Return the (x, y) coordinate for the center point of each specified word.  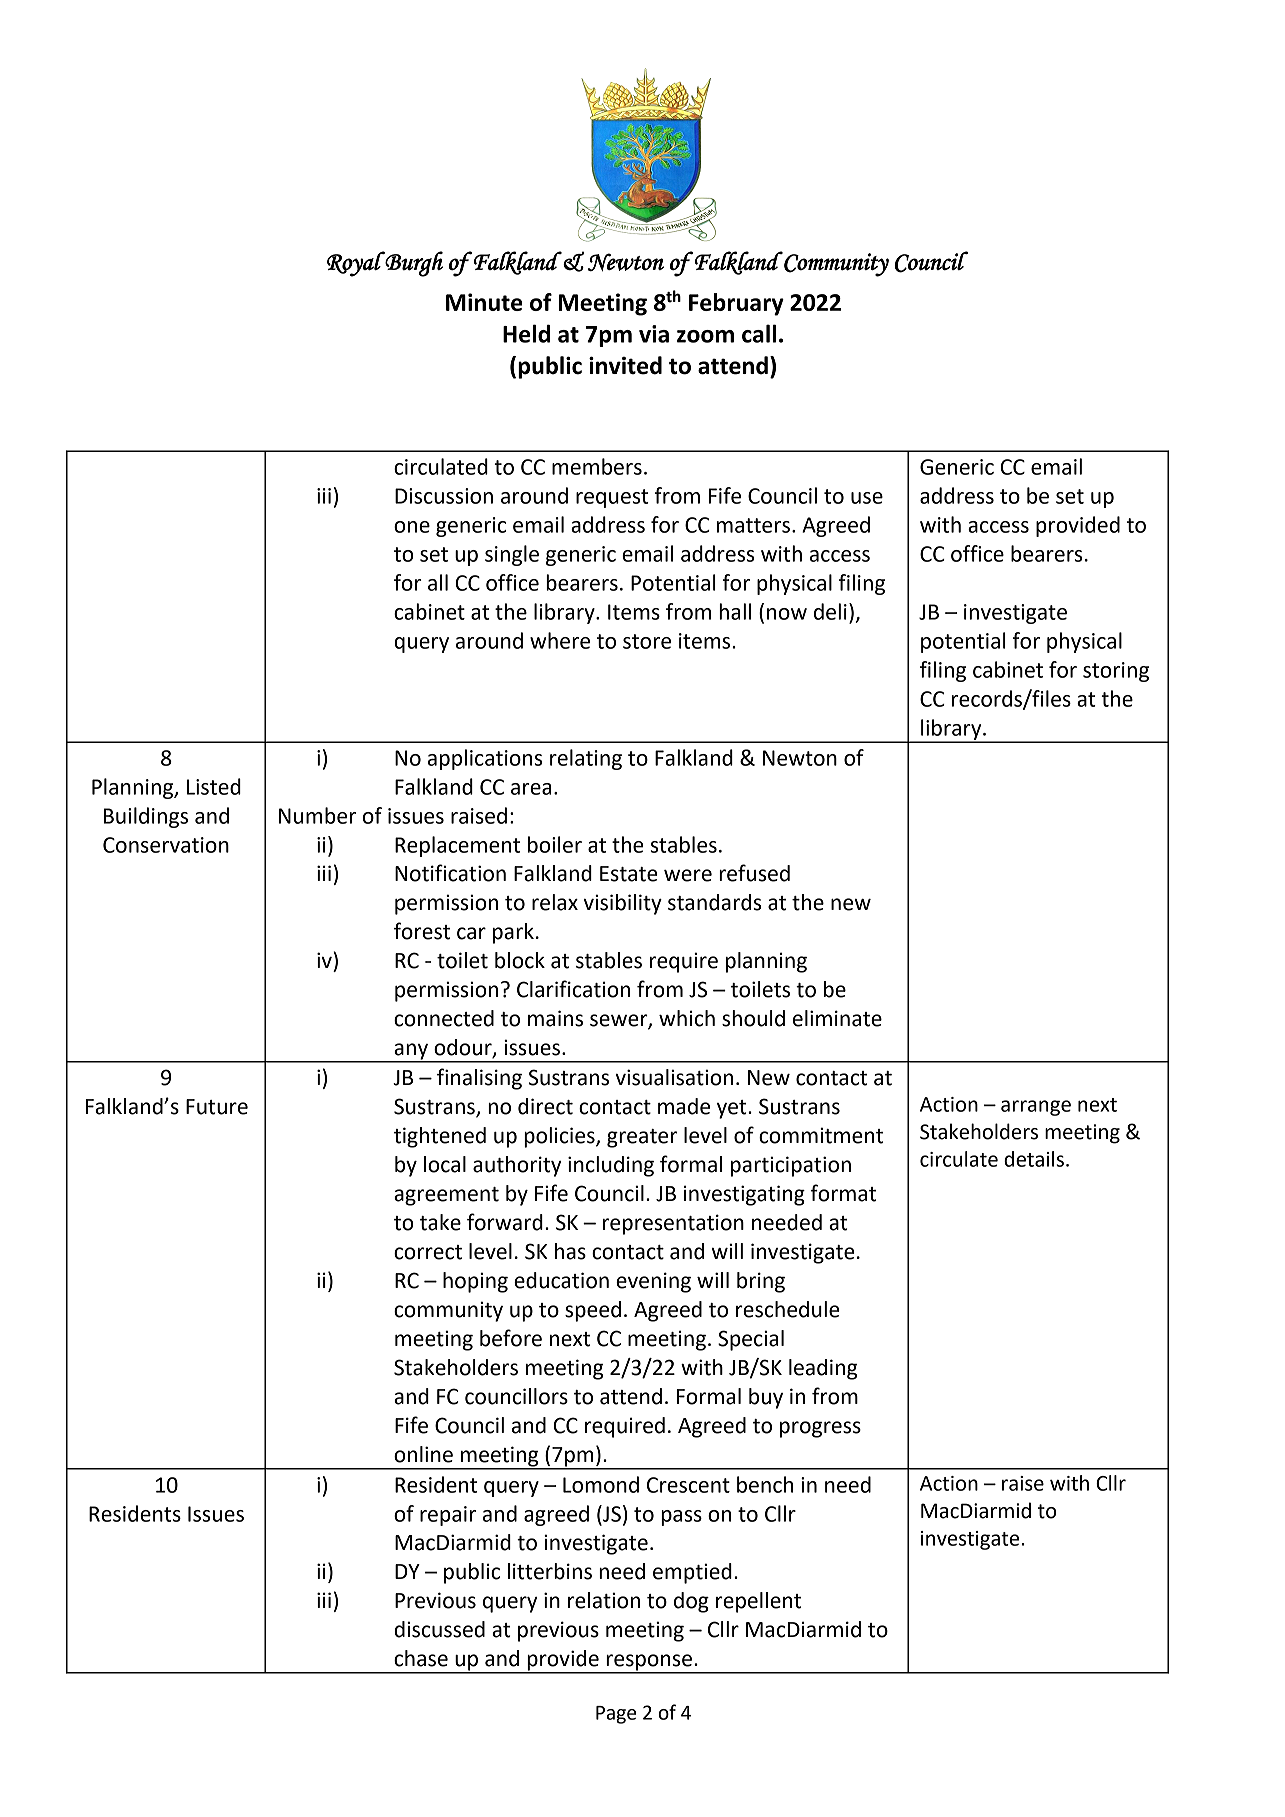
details (1034, 1159)
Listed (214, 786)
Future (217, 1107)
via (654, 334)
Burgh (413, 264)
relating (586, 759)
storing (1116, 672)
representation (673, 1224)
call (759, 333)
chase (421, 1658)
